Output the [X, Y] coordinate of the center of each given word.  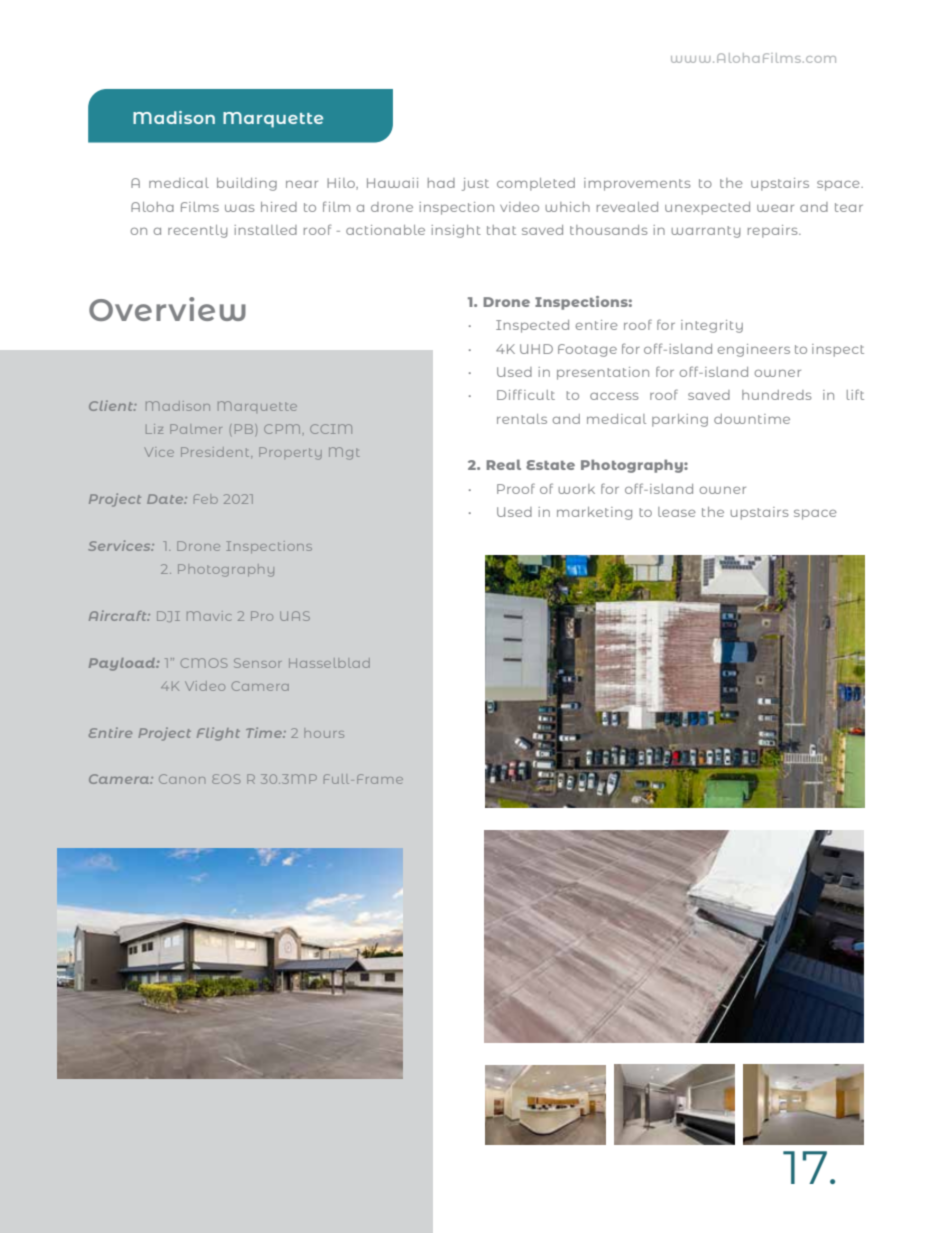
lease [677, 512]
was [239, 208]
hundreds [776, 395]
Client [112, 405]
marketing [594, 513]
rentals [522, 419]
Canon [182, 779]
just [475, 184]
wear [775, 208]
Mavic [209, 616]
